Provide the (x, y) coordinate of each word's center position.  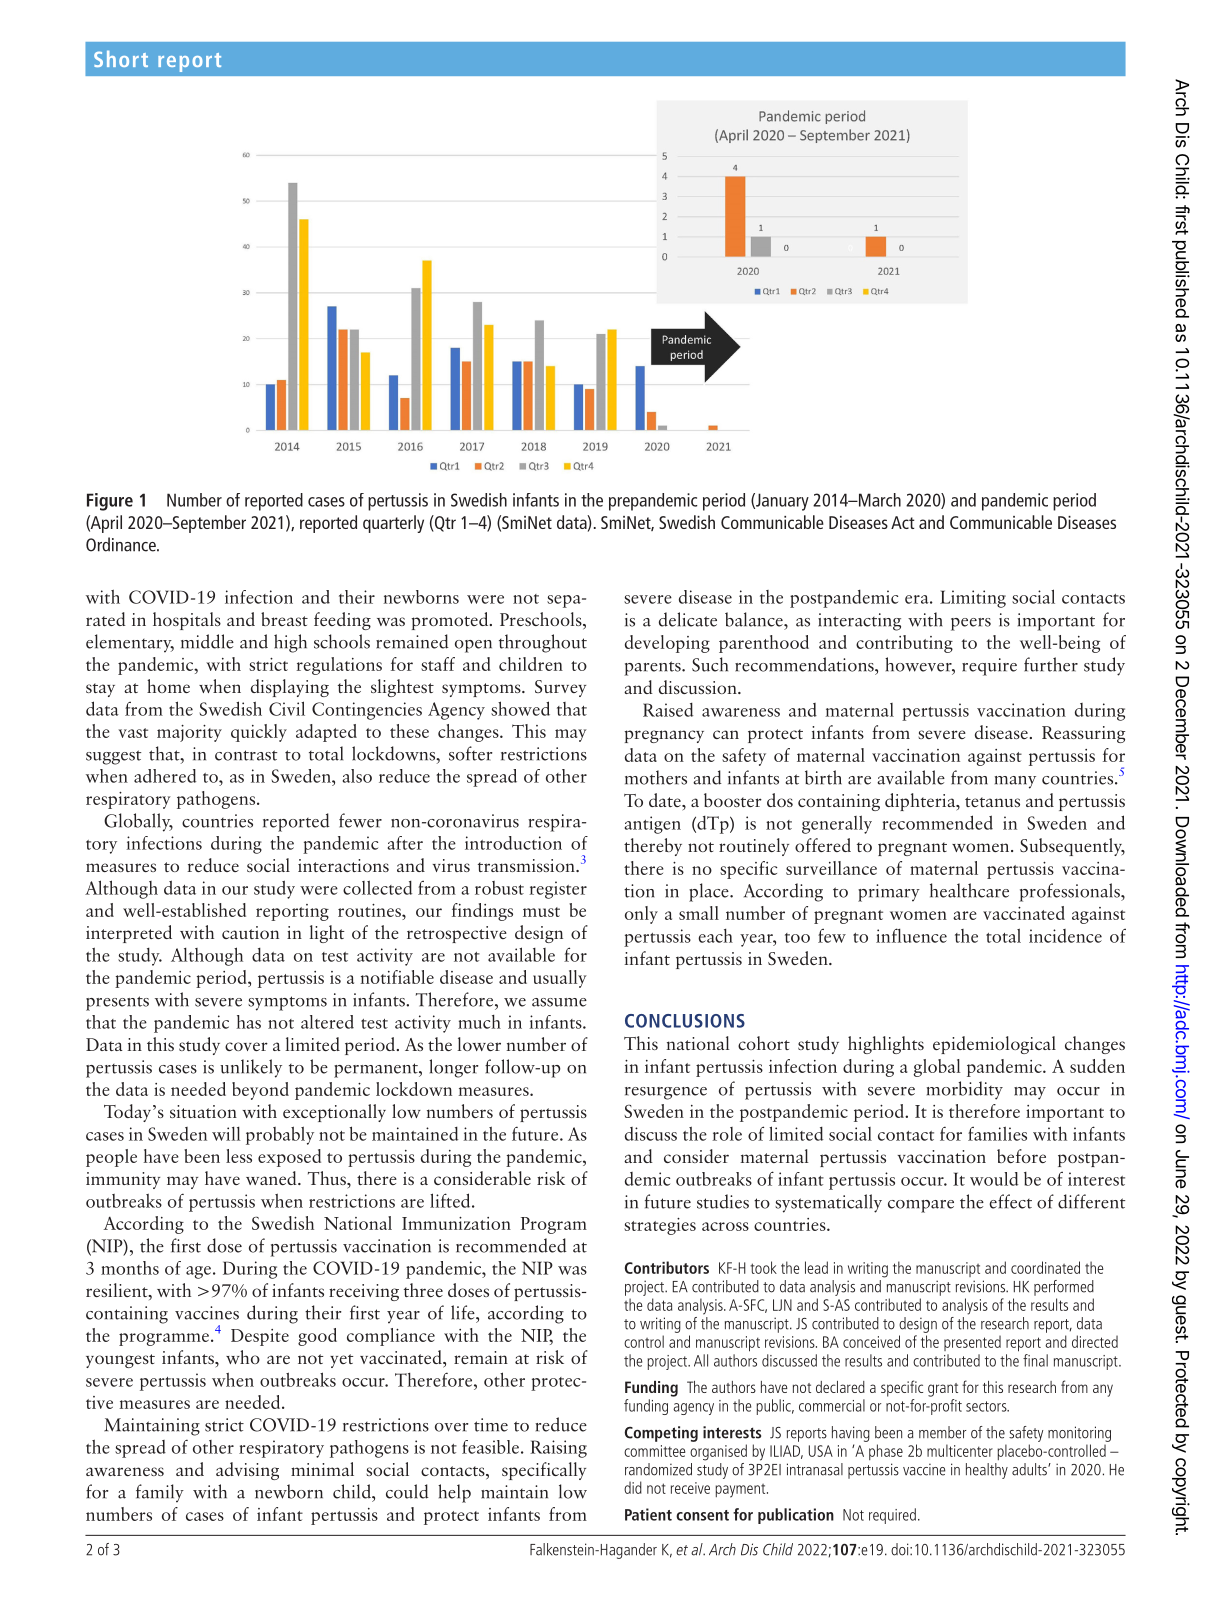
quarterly (393, 524)
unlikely (251, 1068)
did (633, 1487)
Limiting (973, 599)
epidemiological (994, 1045)
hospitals (187, 621)
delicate (688, 619)
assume (559, 1002)
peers (971, 624)
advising (247, 1471)
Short (121, 58)
